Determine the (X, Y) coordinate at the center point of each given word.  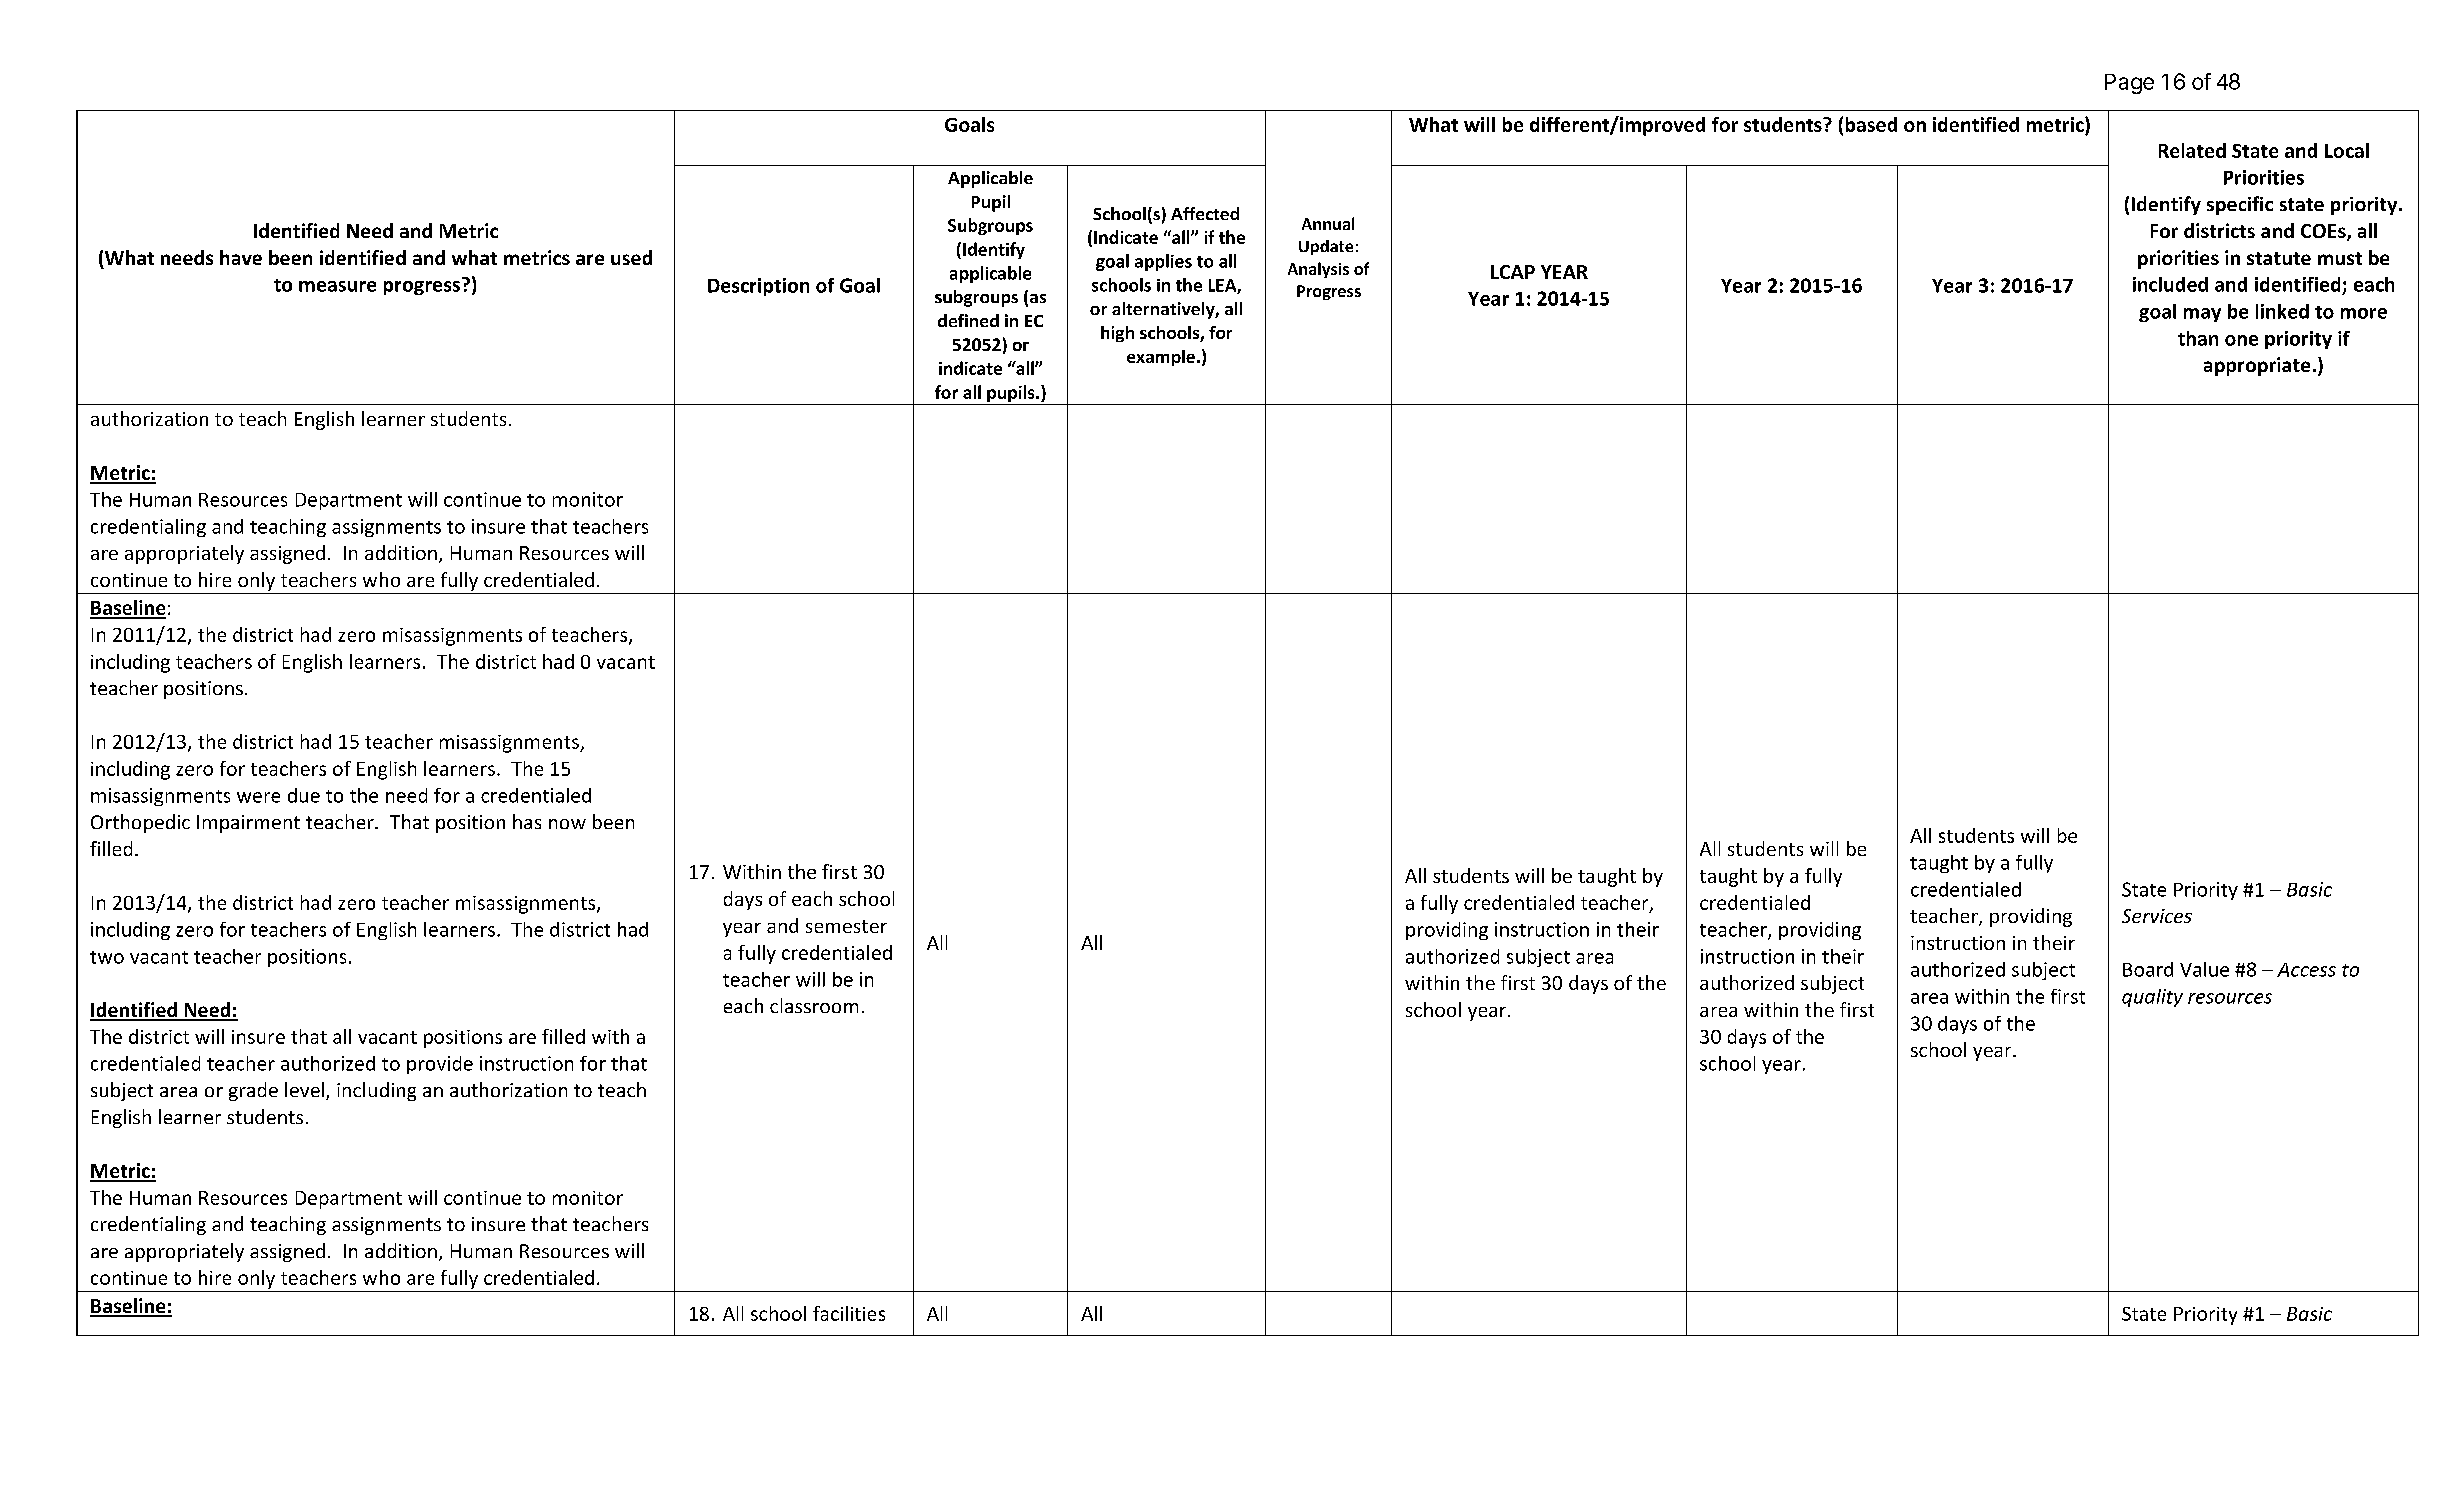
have (241, 257)
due (304, 795)
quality (2152, 998)
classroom (814, 1005)
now (567, 824)
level (304, 1089)
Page (2129, 84)
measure (337, 286)
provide (440, 1065)
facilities (849, 1313)
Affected (1205, 213)
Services (2157, 916)
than (2198, 338)
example (1161, 358)
